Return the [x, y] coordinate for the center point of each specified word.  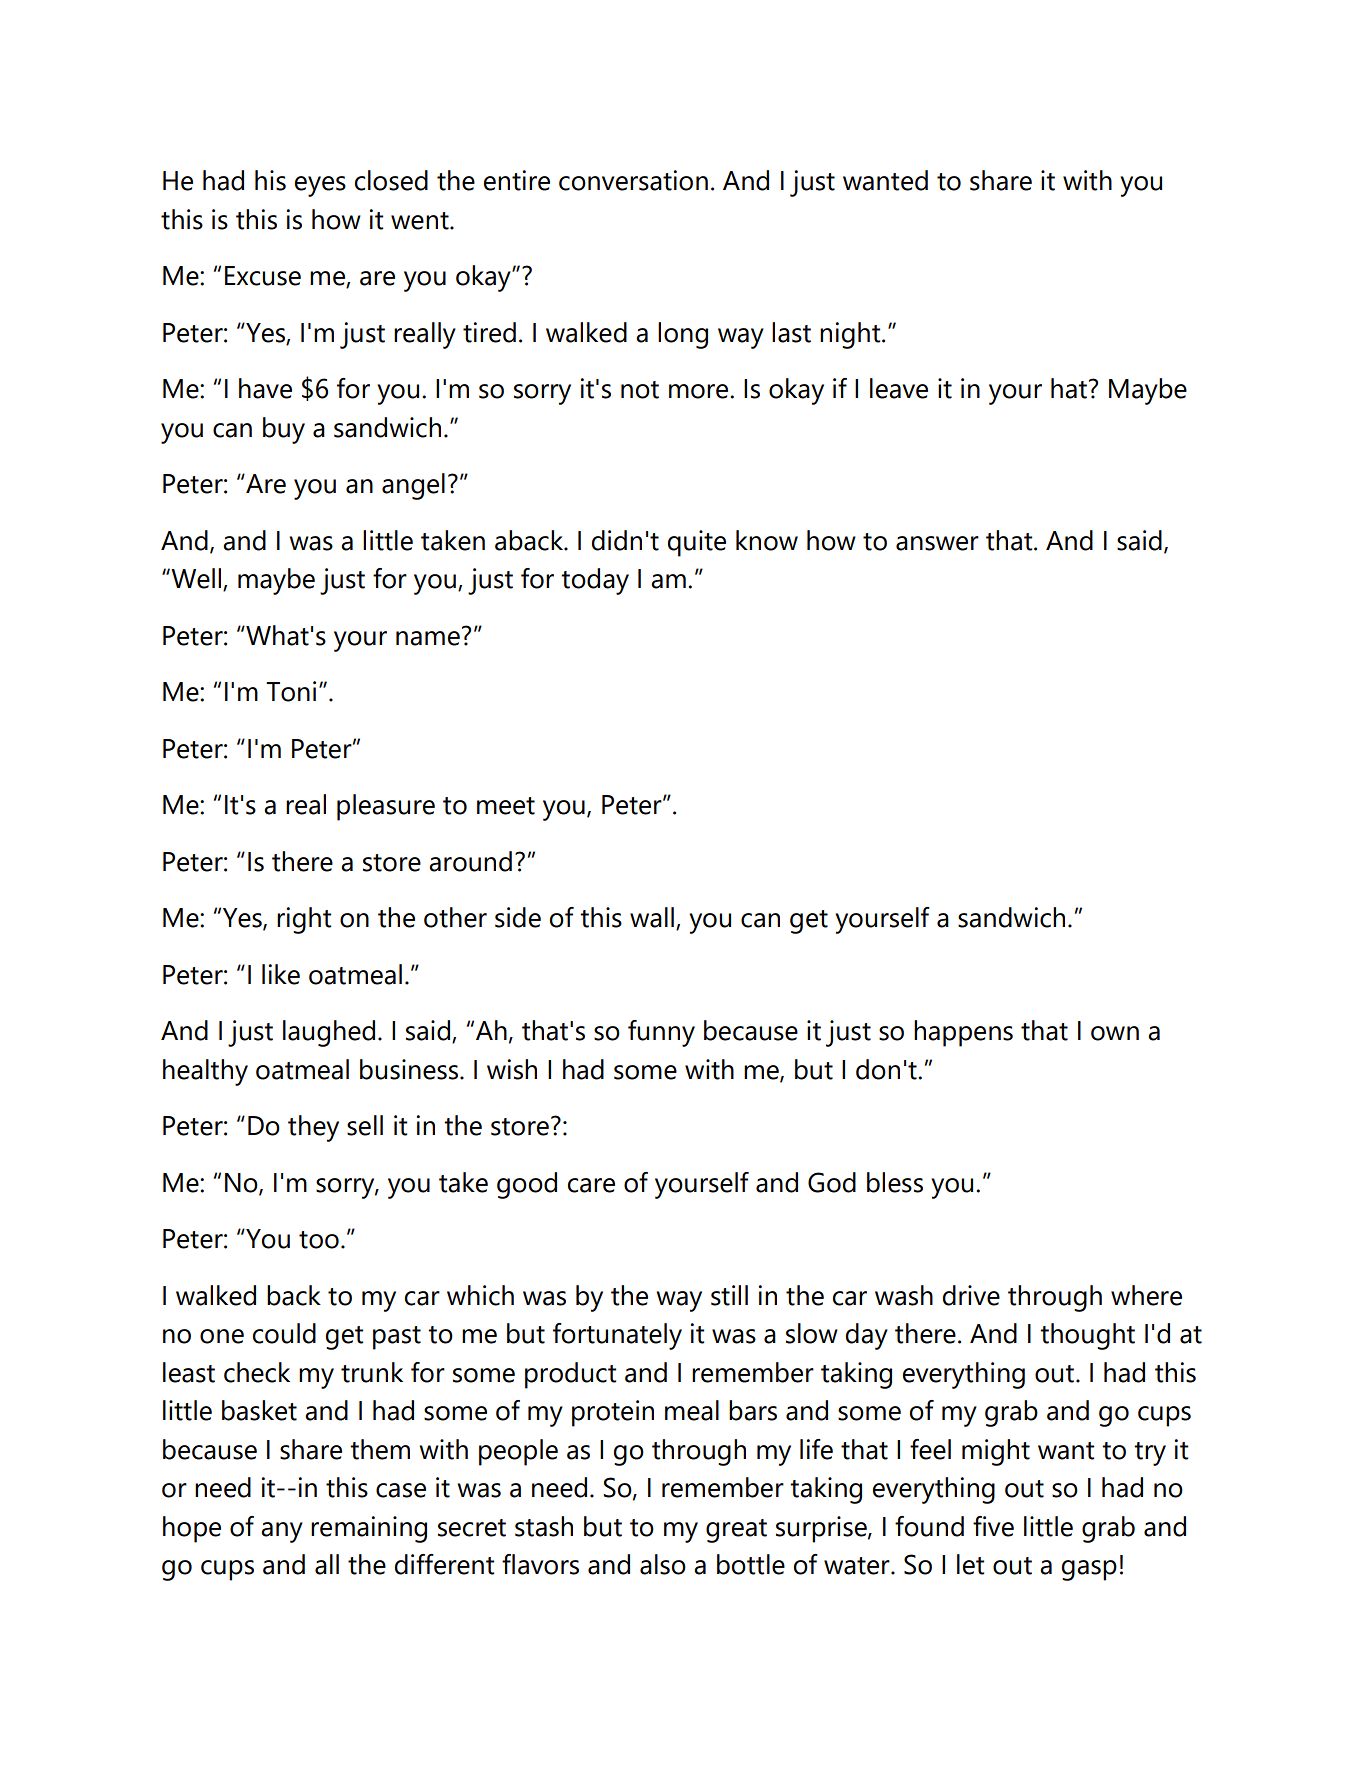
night [851, 335]
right [304, 920]
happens [963, 1033]
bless [895, 1182]
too [319, 1240]
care [591, 1185]
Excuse [263, 276]
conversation [633, 180]
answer [937, 543]
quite [697, 543]
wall [652, 917]
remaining [369, 1529]
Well [196, 579]
